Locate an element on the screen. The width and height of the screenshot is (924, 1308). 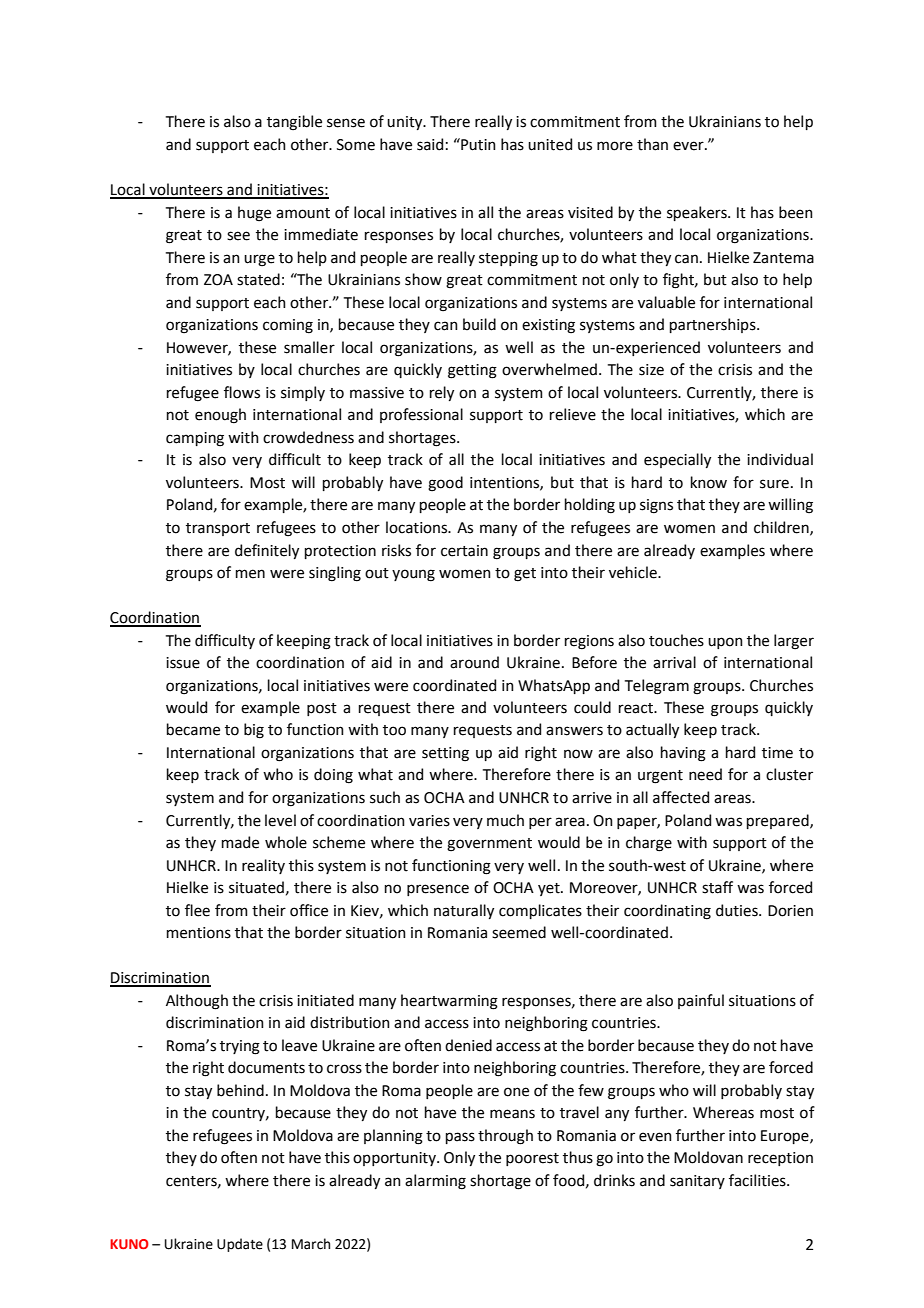
duties is located at coordinates (738, 910).
